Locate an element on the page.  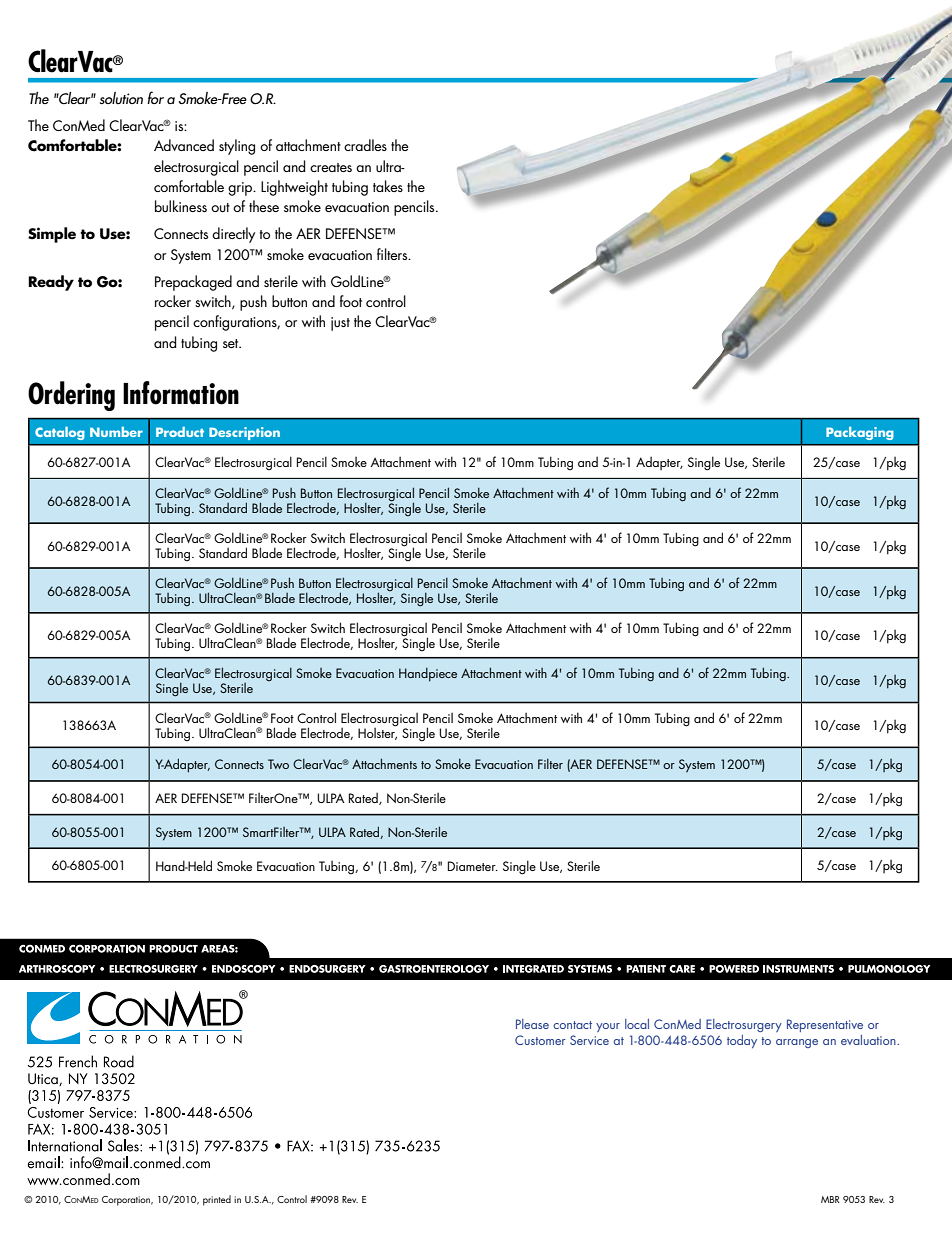
Diameter is located at coordinates (473, 866).
